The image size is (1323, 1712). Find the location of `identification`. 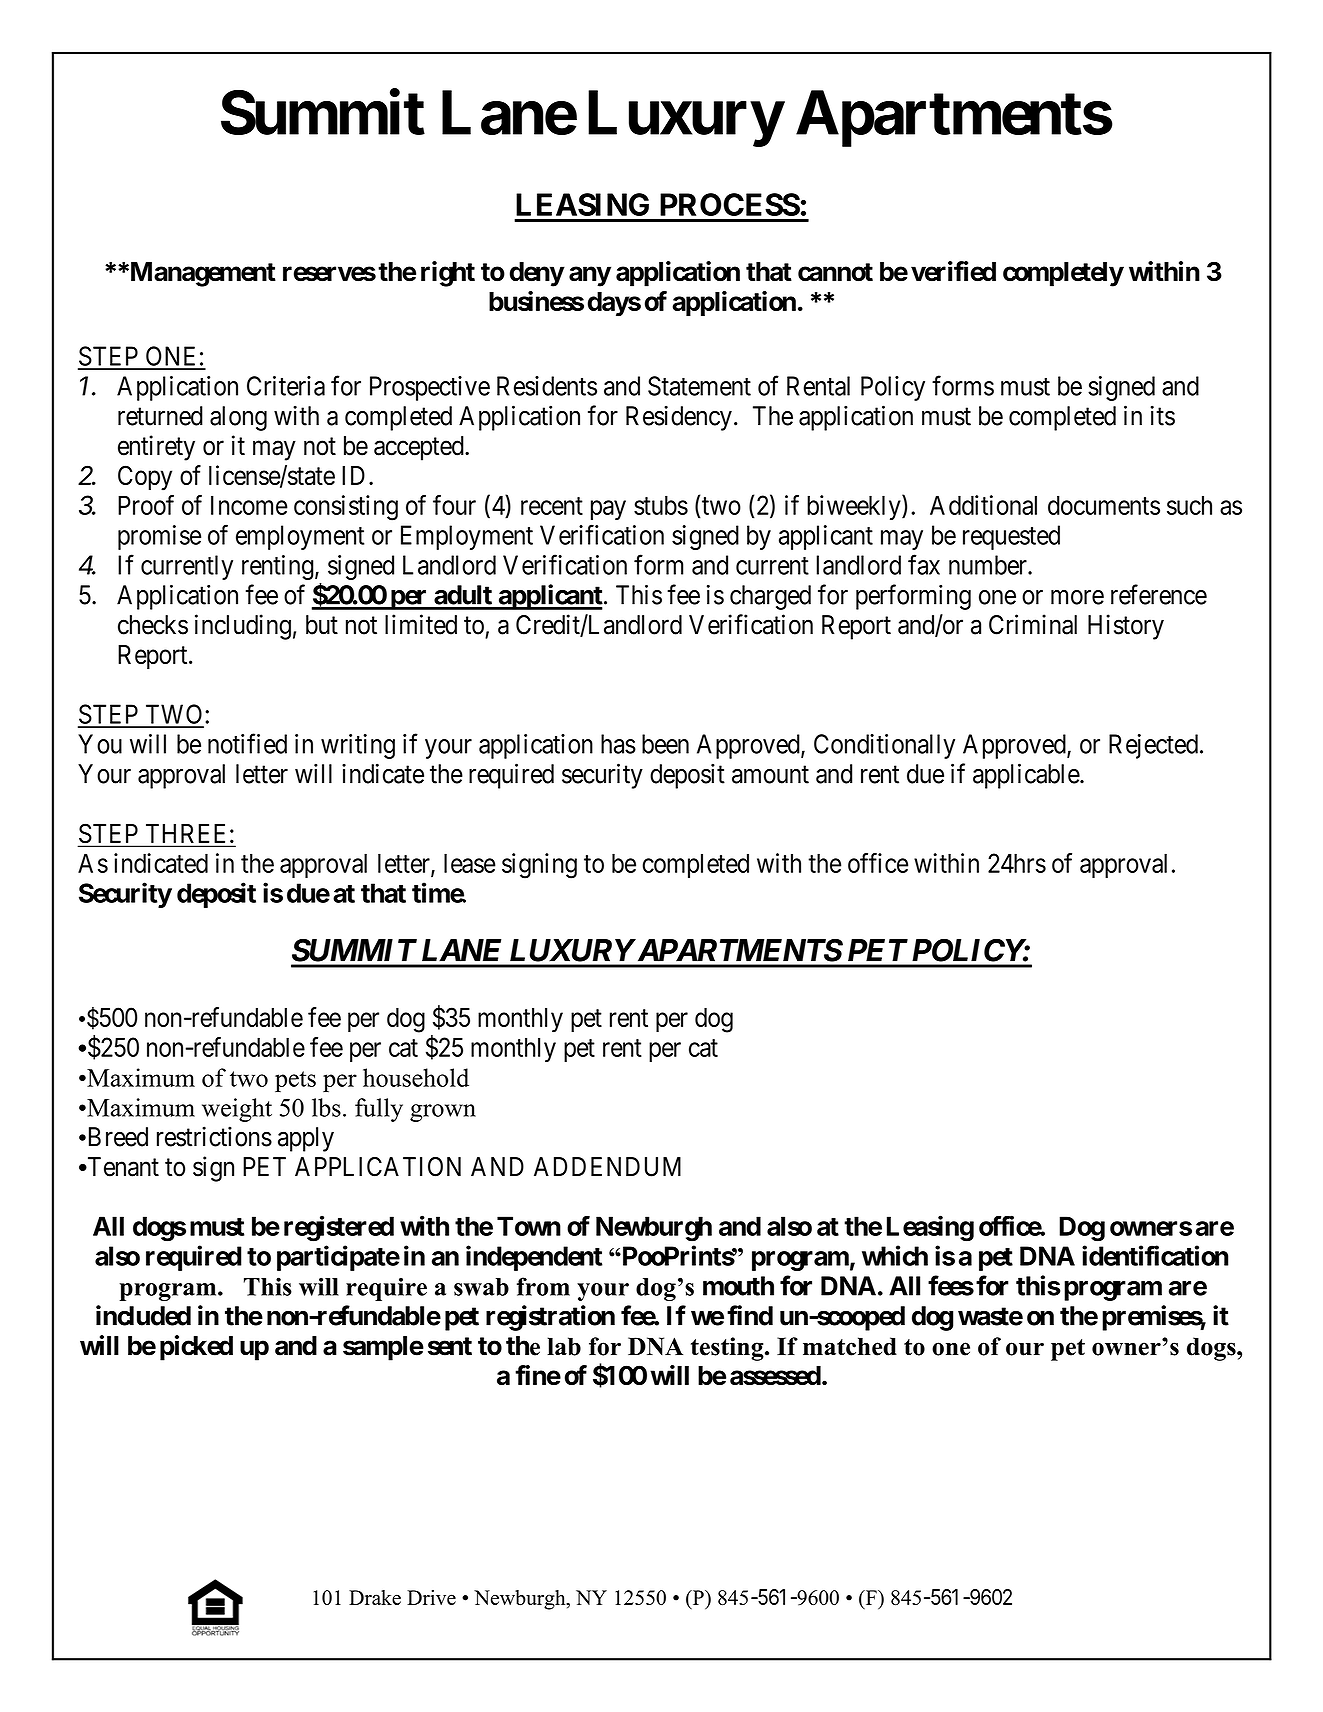

identification is located at coordinates (1155, 1255).
